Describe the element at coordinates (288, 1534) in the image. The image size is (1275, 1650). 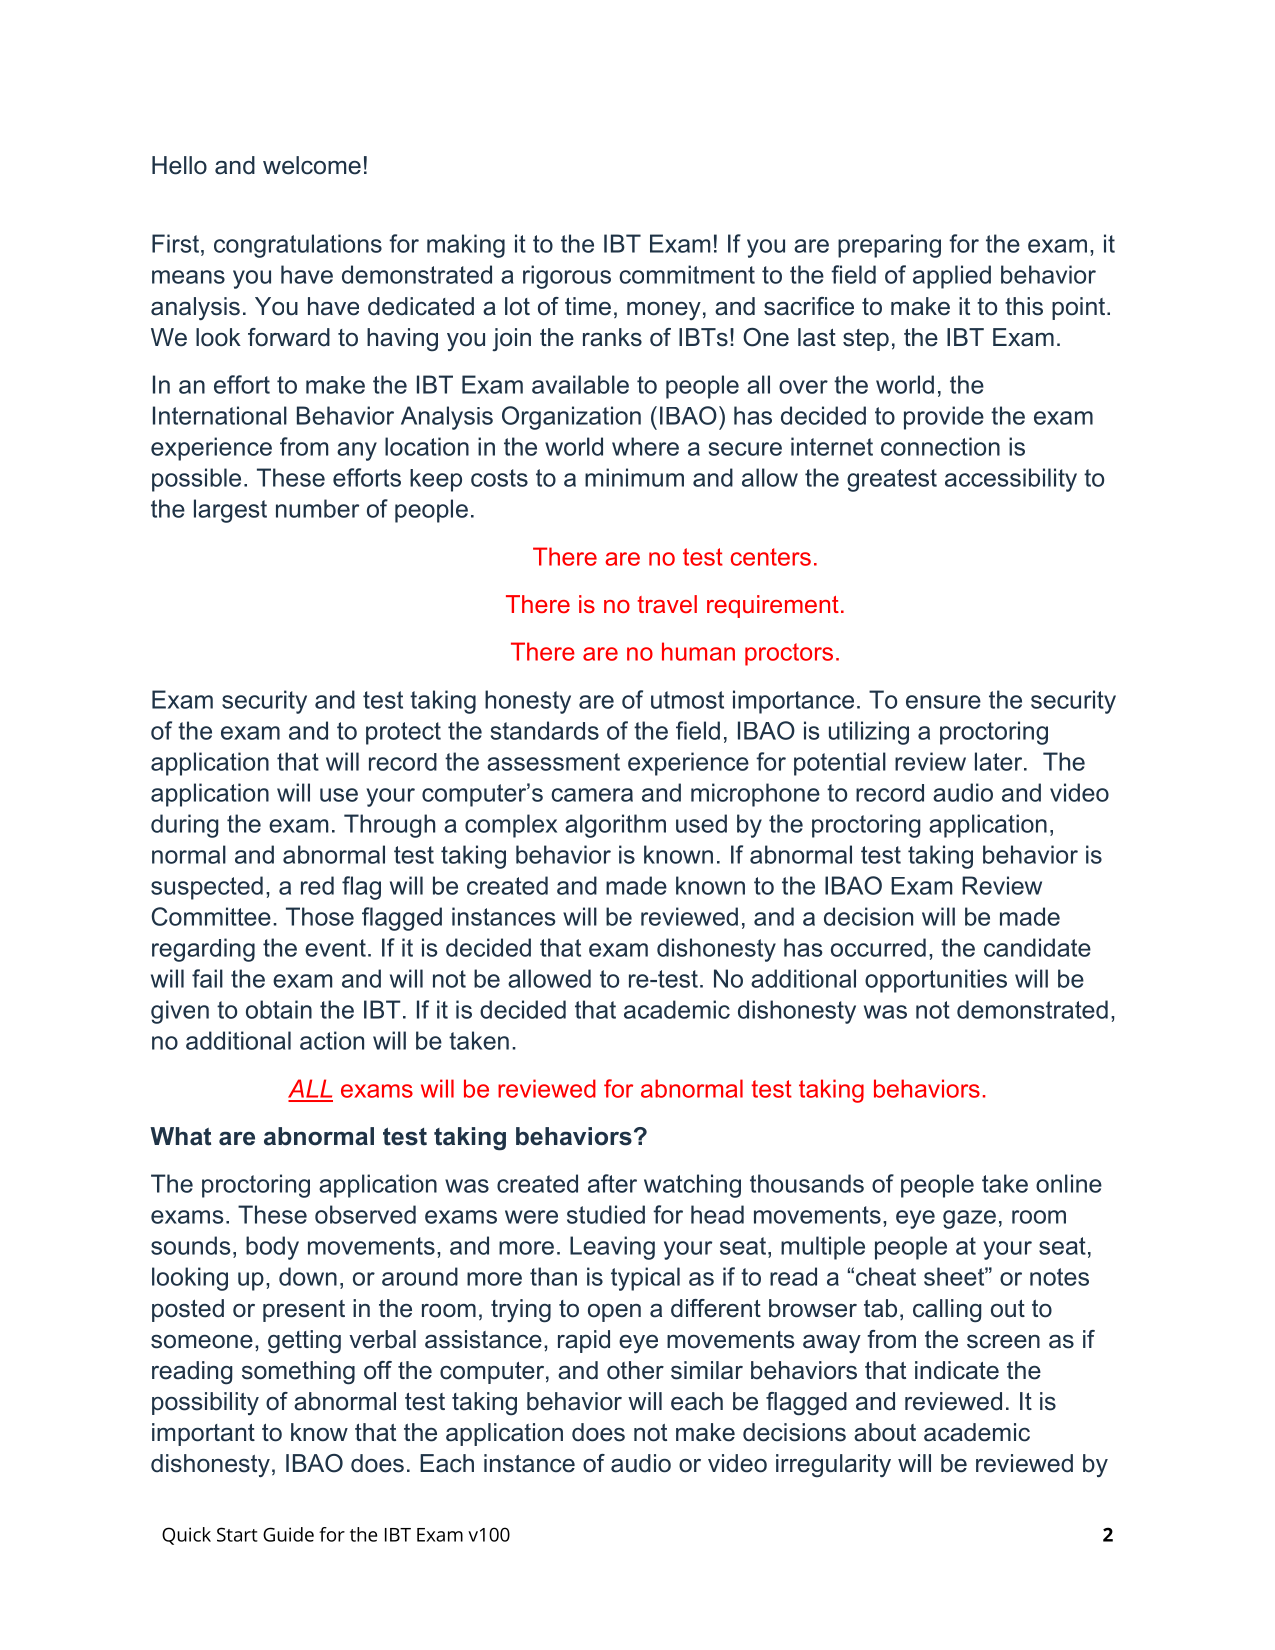
I see `Guide` at that location.
